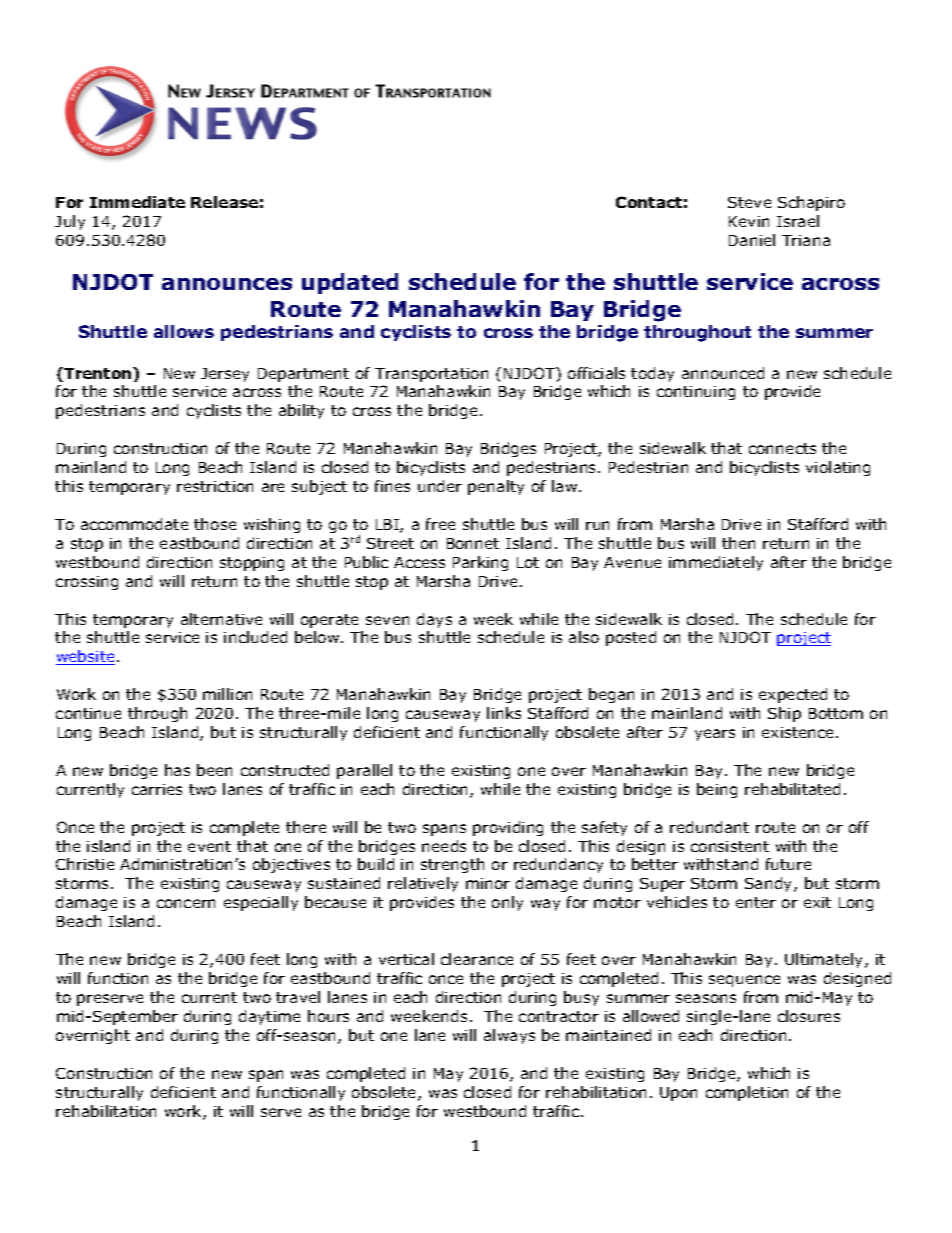 Image resolution: width=952 pixels, height=1233 pixels. I want to click on Kevin, so click(749, 221).
